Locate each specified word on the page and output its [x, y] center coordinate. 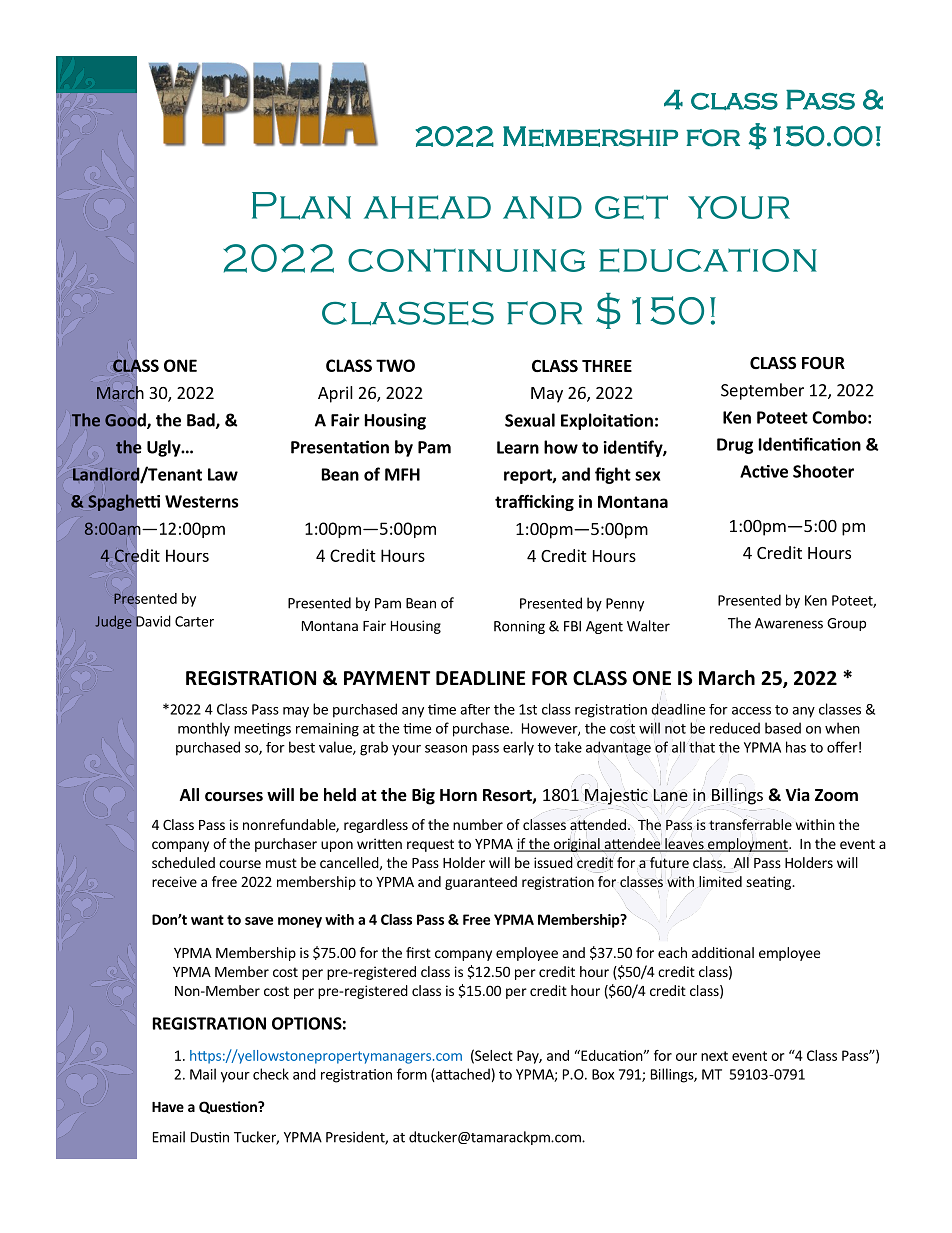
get [631, 207]
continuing [466, 260]
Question [229, 1107]
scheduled [183, 862]
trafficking [534, 502]
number [478, 824]
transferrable [750, 825]
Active [764, 471]
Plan [301, 206]
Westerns [201, 501]
